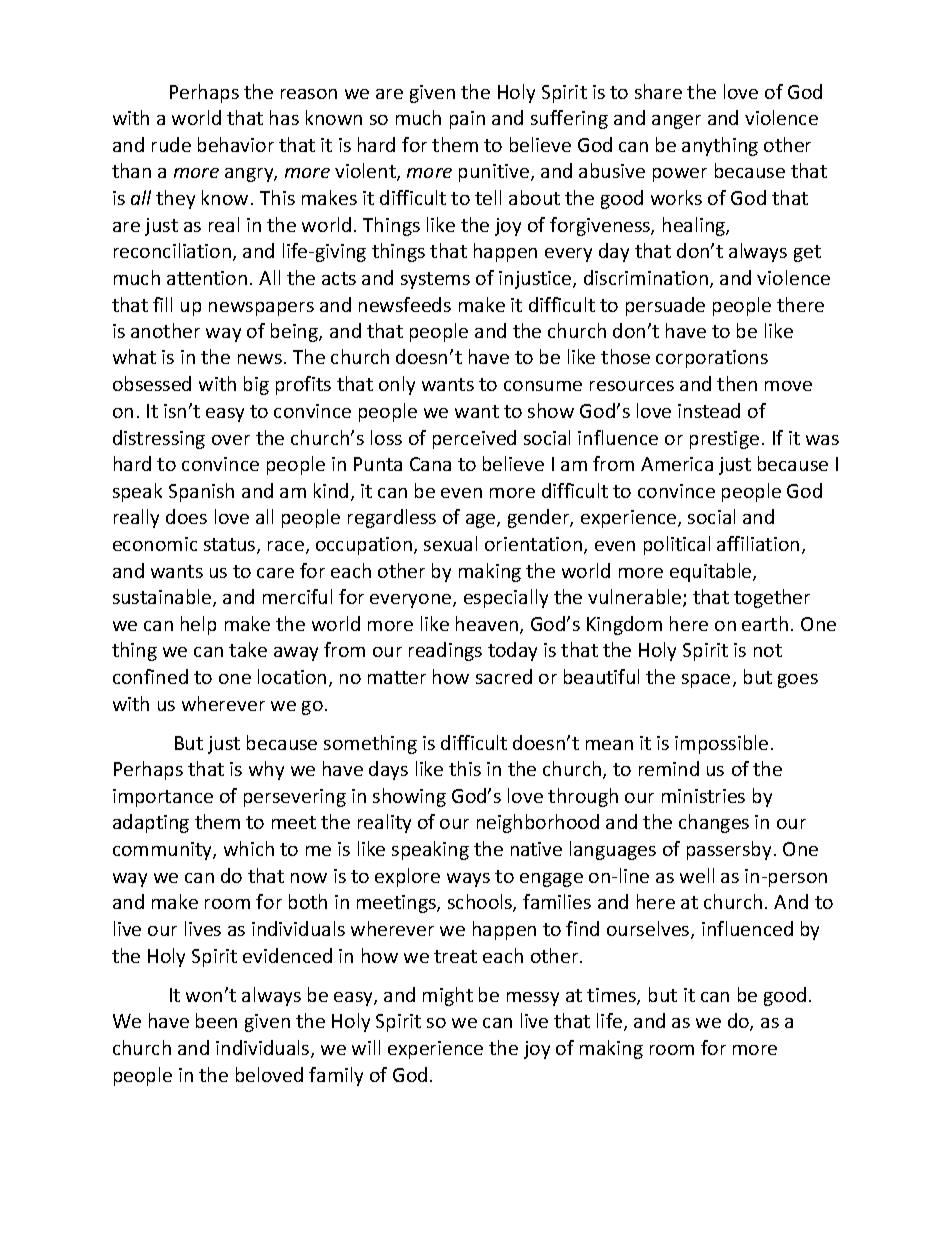 The width and height of the page is (952, 1233). I want to click on impossible, so click(721, 744).
